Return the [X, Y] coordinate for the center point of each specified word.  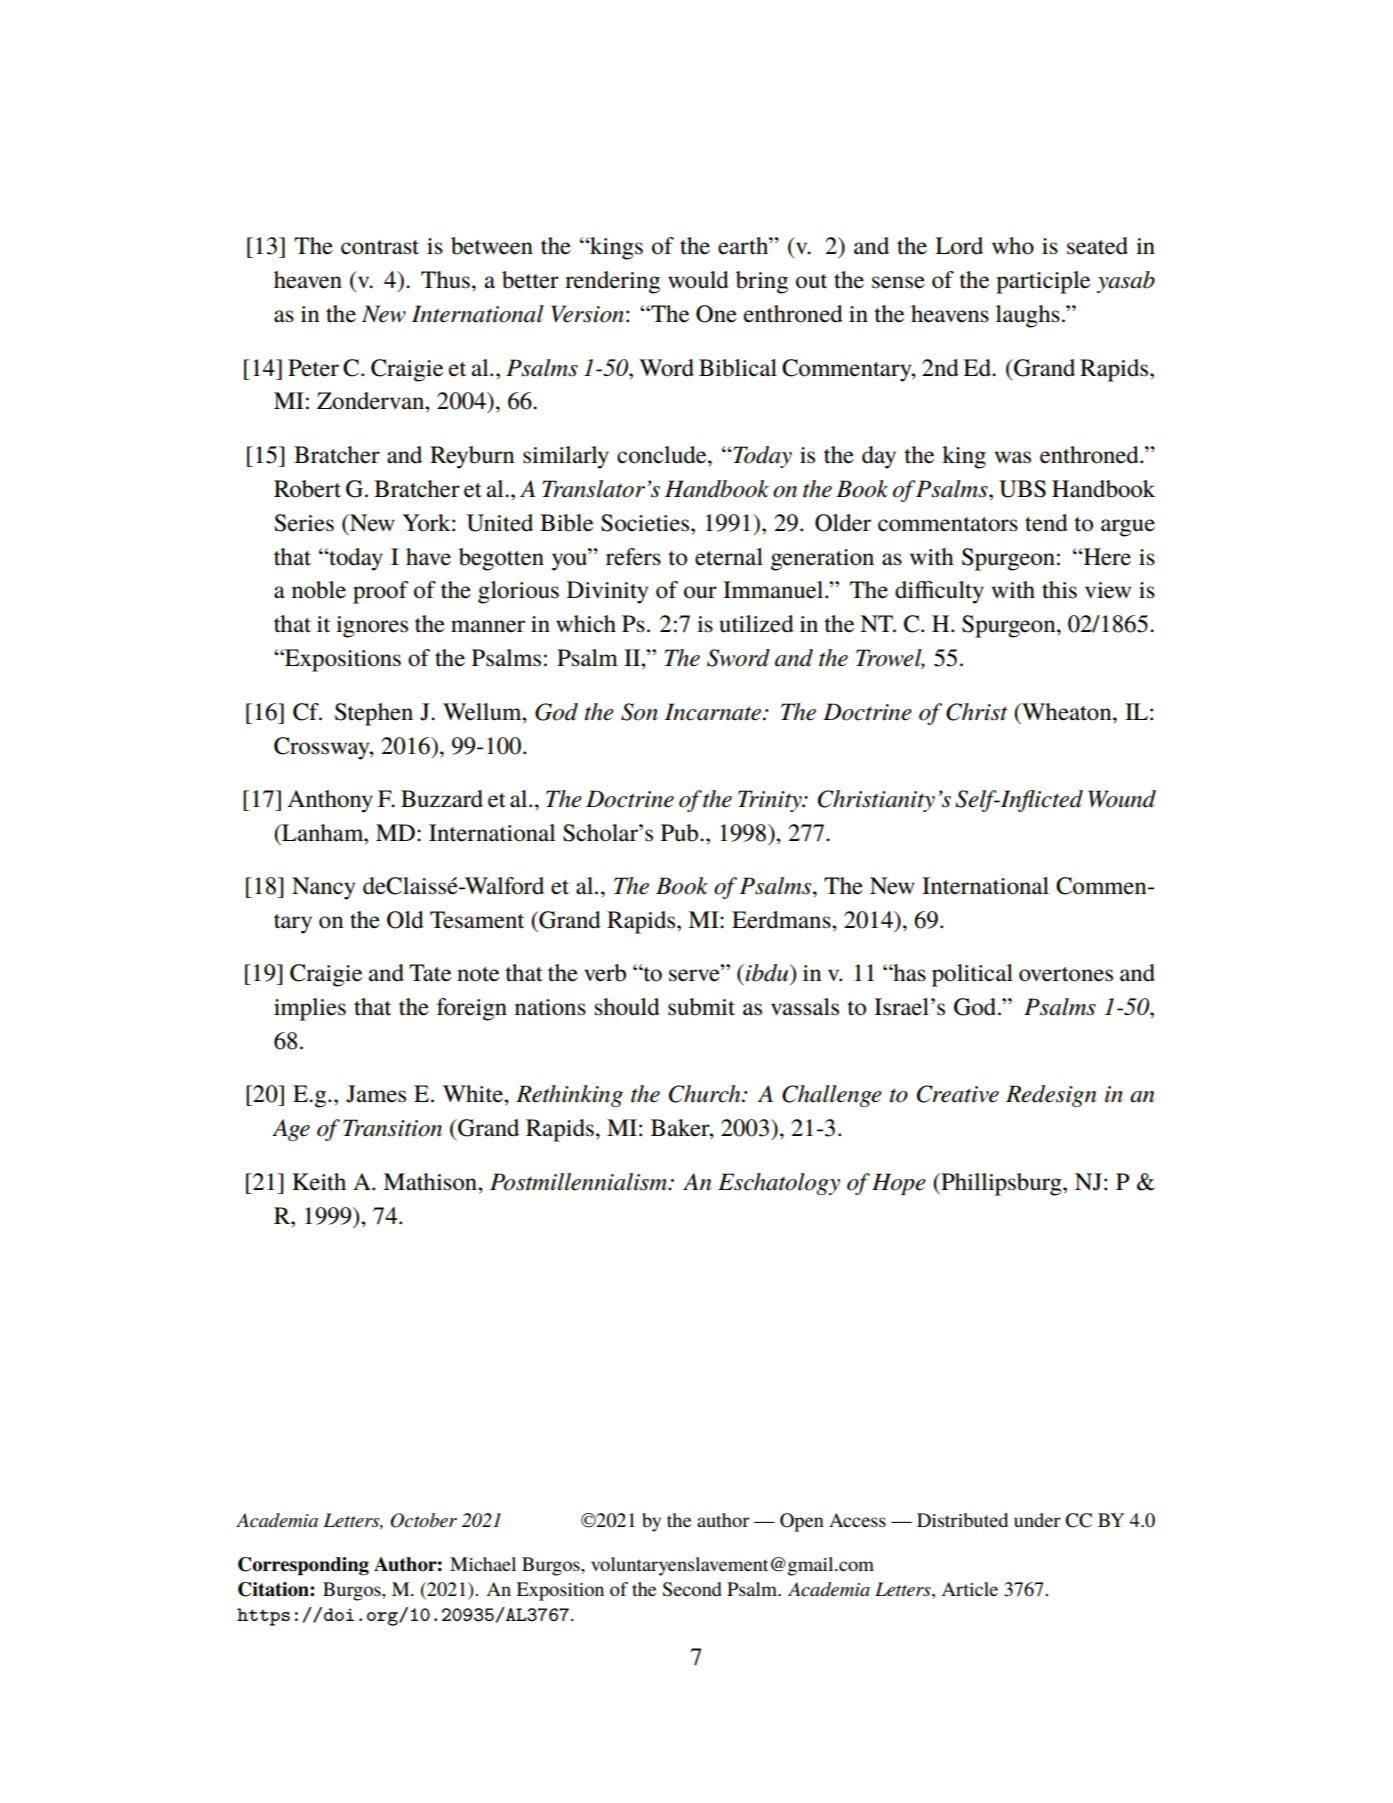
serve [695, 975]
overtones [1066, 974]
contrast [380, 247]
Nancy [323, 888]
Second [692, 1589]
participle [1043, 282]
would [698, 280]
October [423, 1520]
